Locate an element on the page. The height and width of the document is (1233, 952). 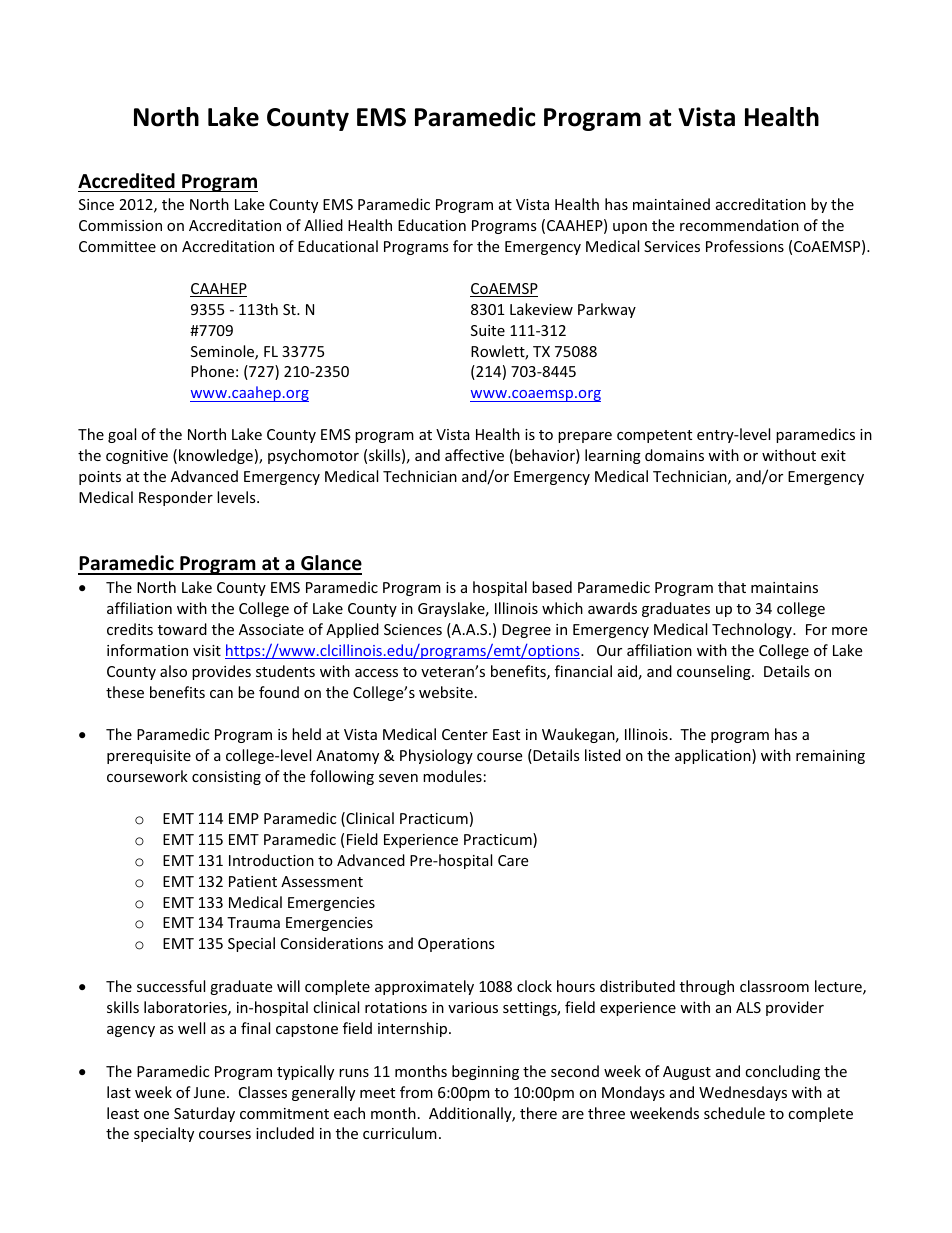
Responder is located at coordinates (176, 498).
